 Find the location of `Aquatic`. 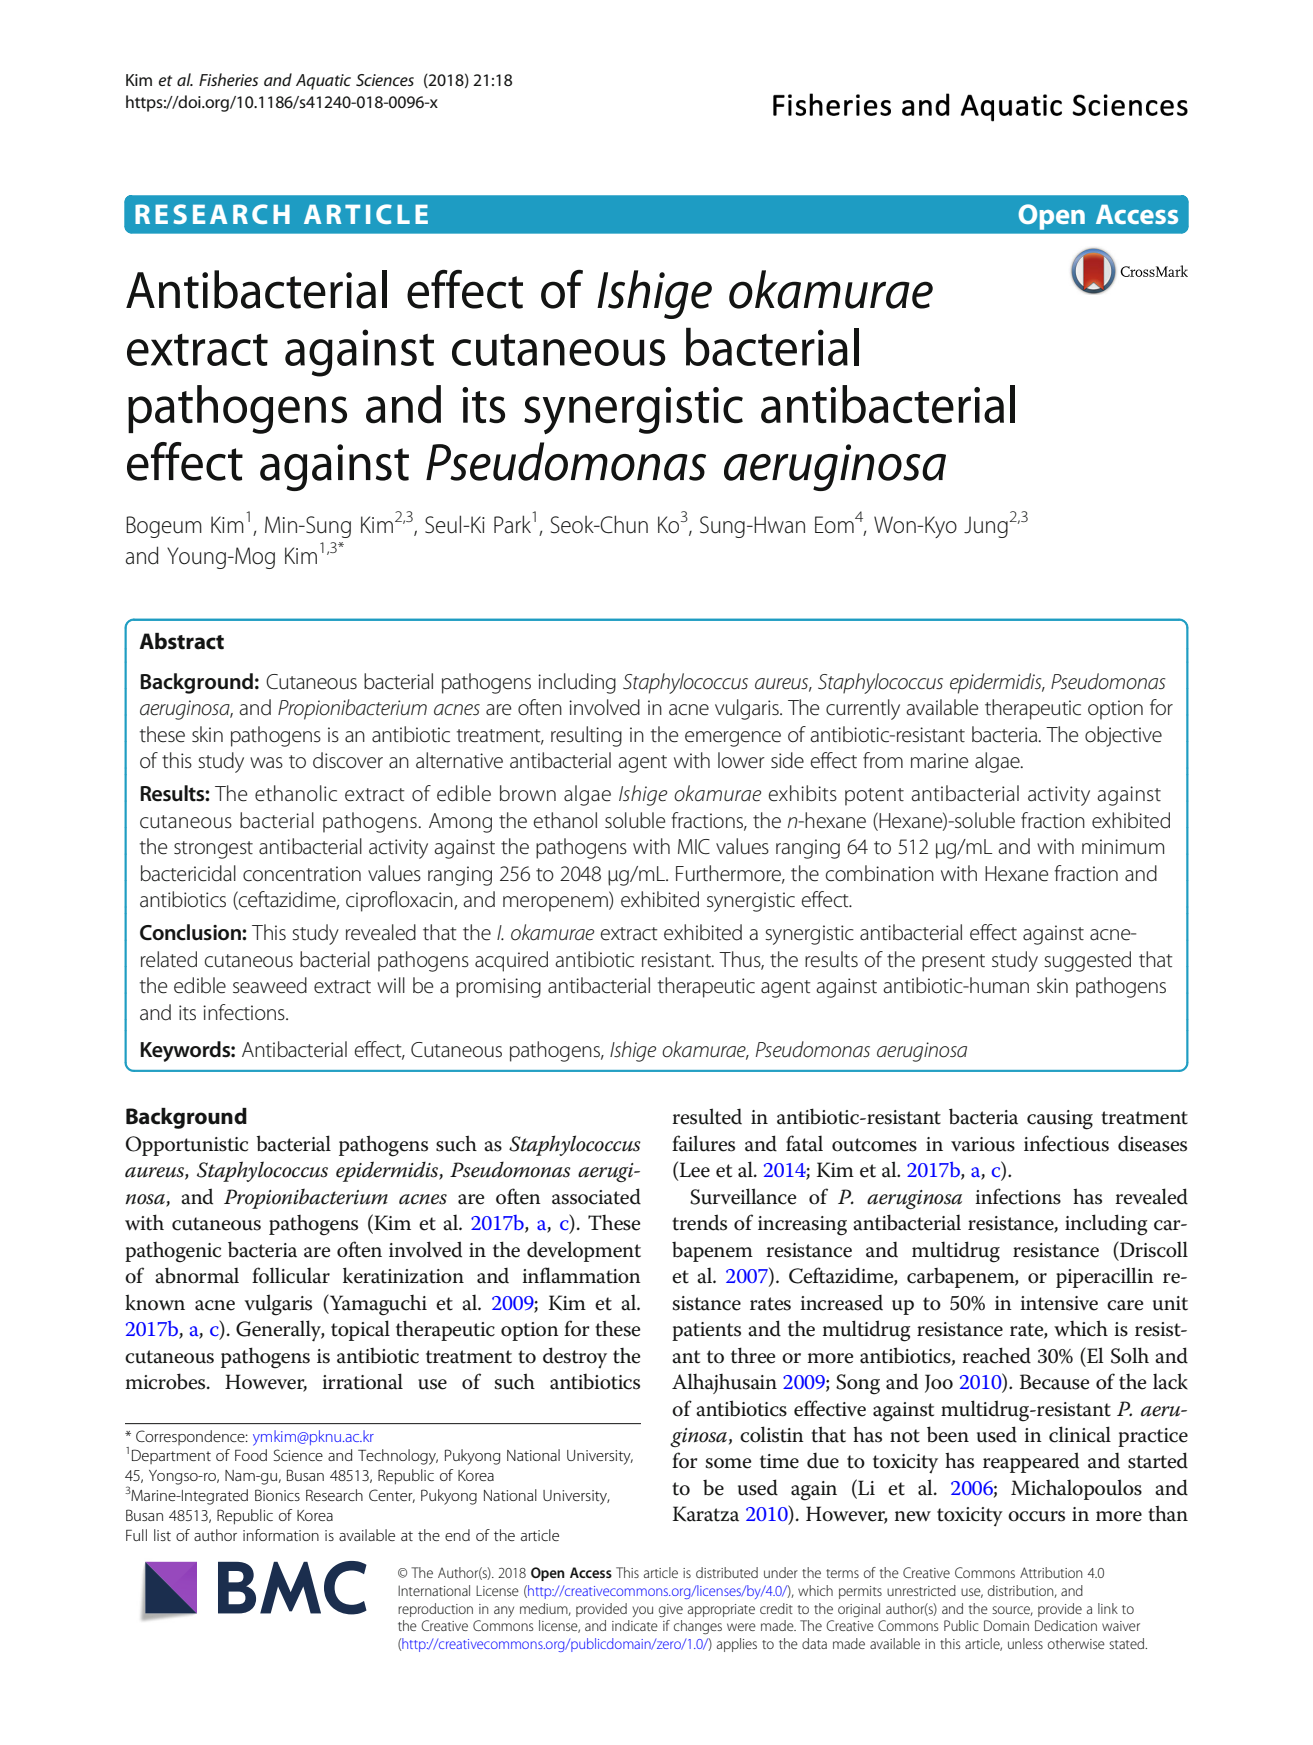

Aquatic is located at coordinates (323, 82).
